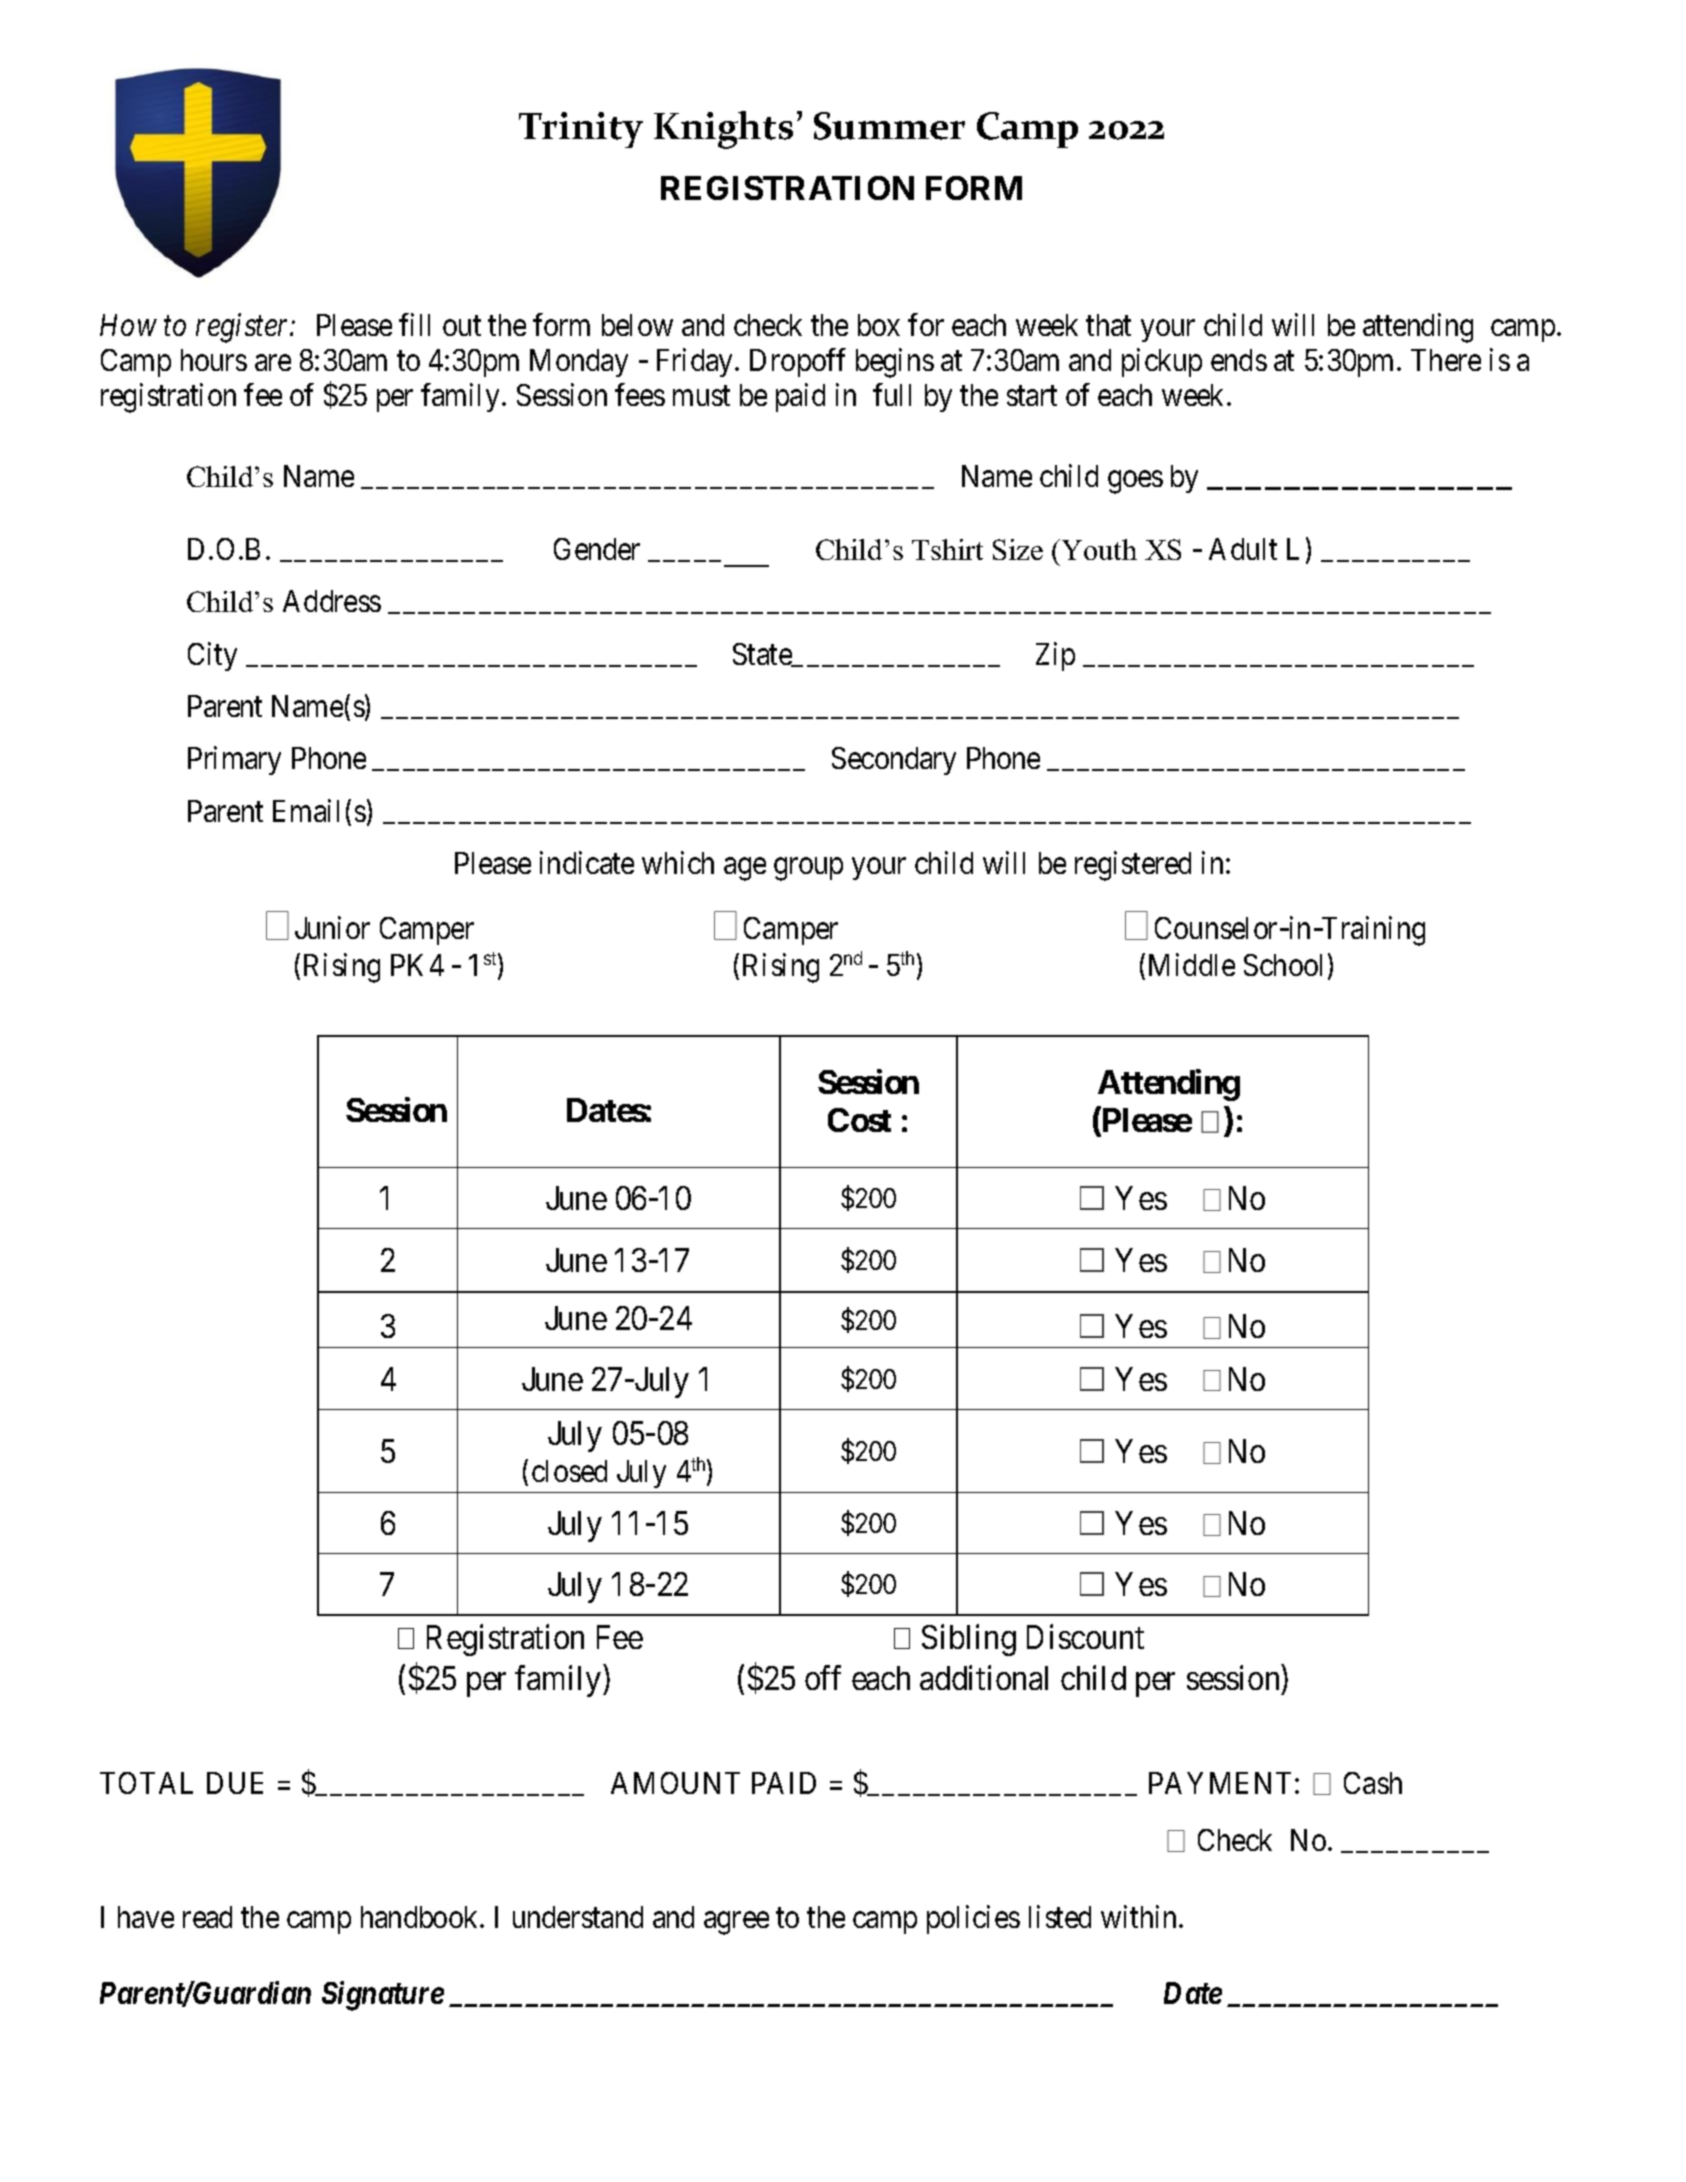  Describe the element at coordinates (1192, 965) in the document. I see `Middle` at that location.
